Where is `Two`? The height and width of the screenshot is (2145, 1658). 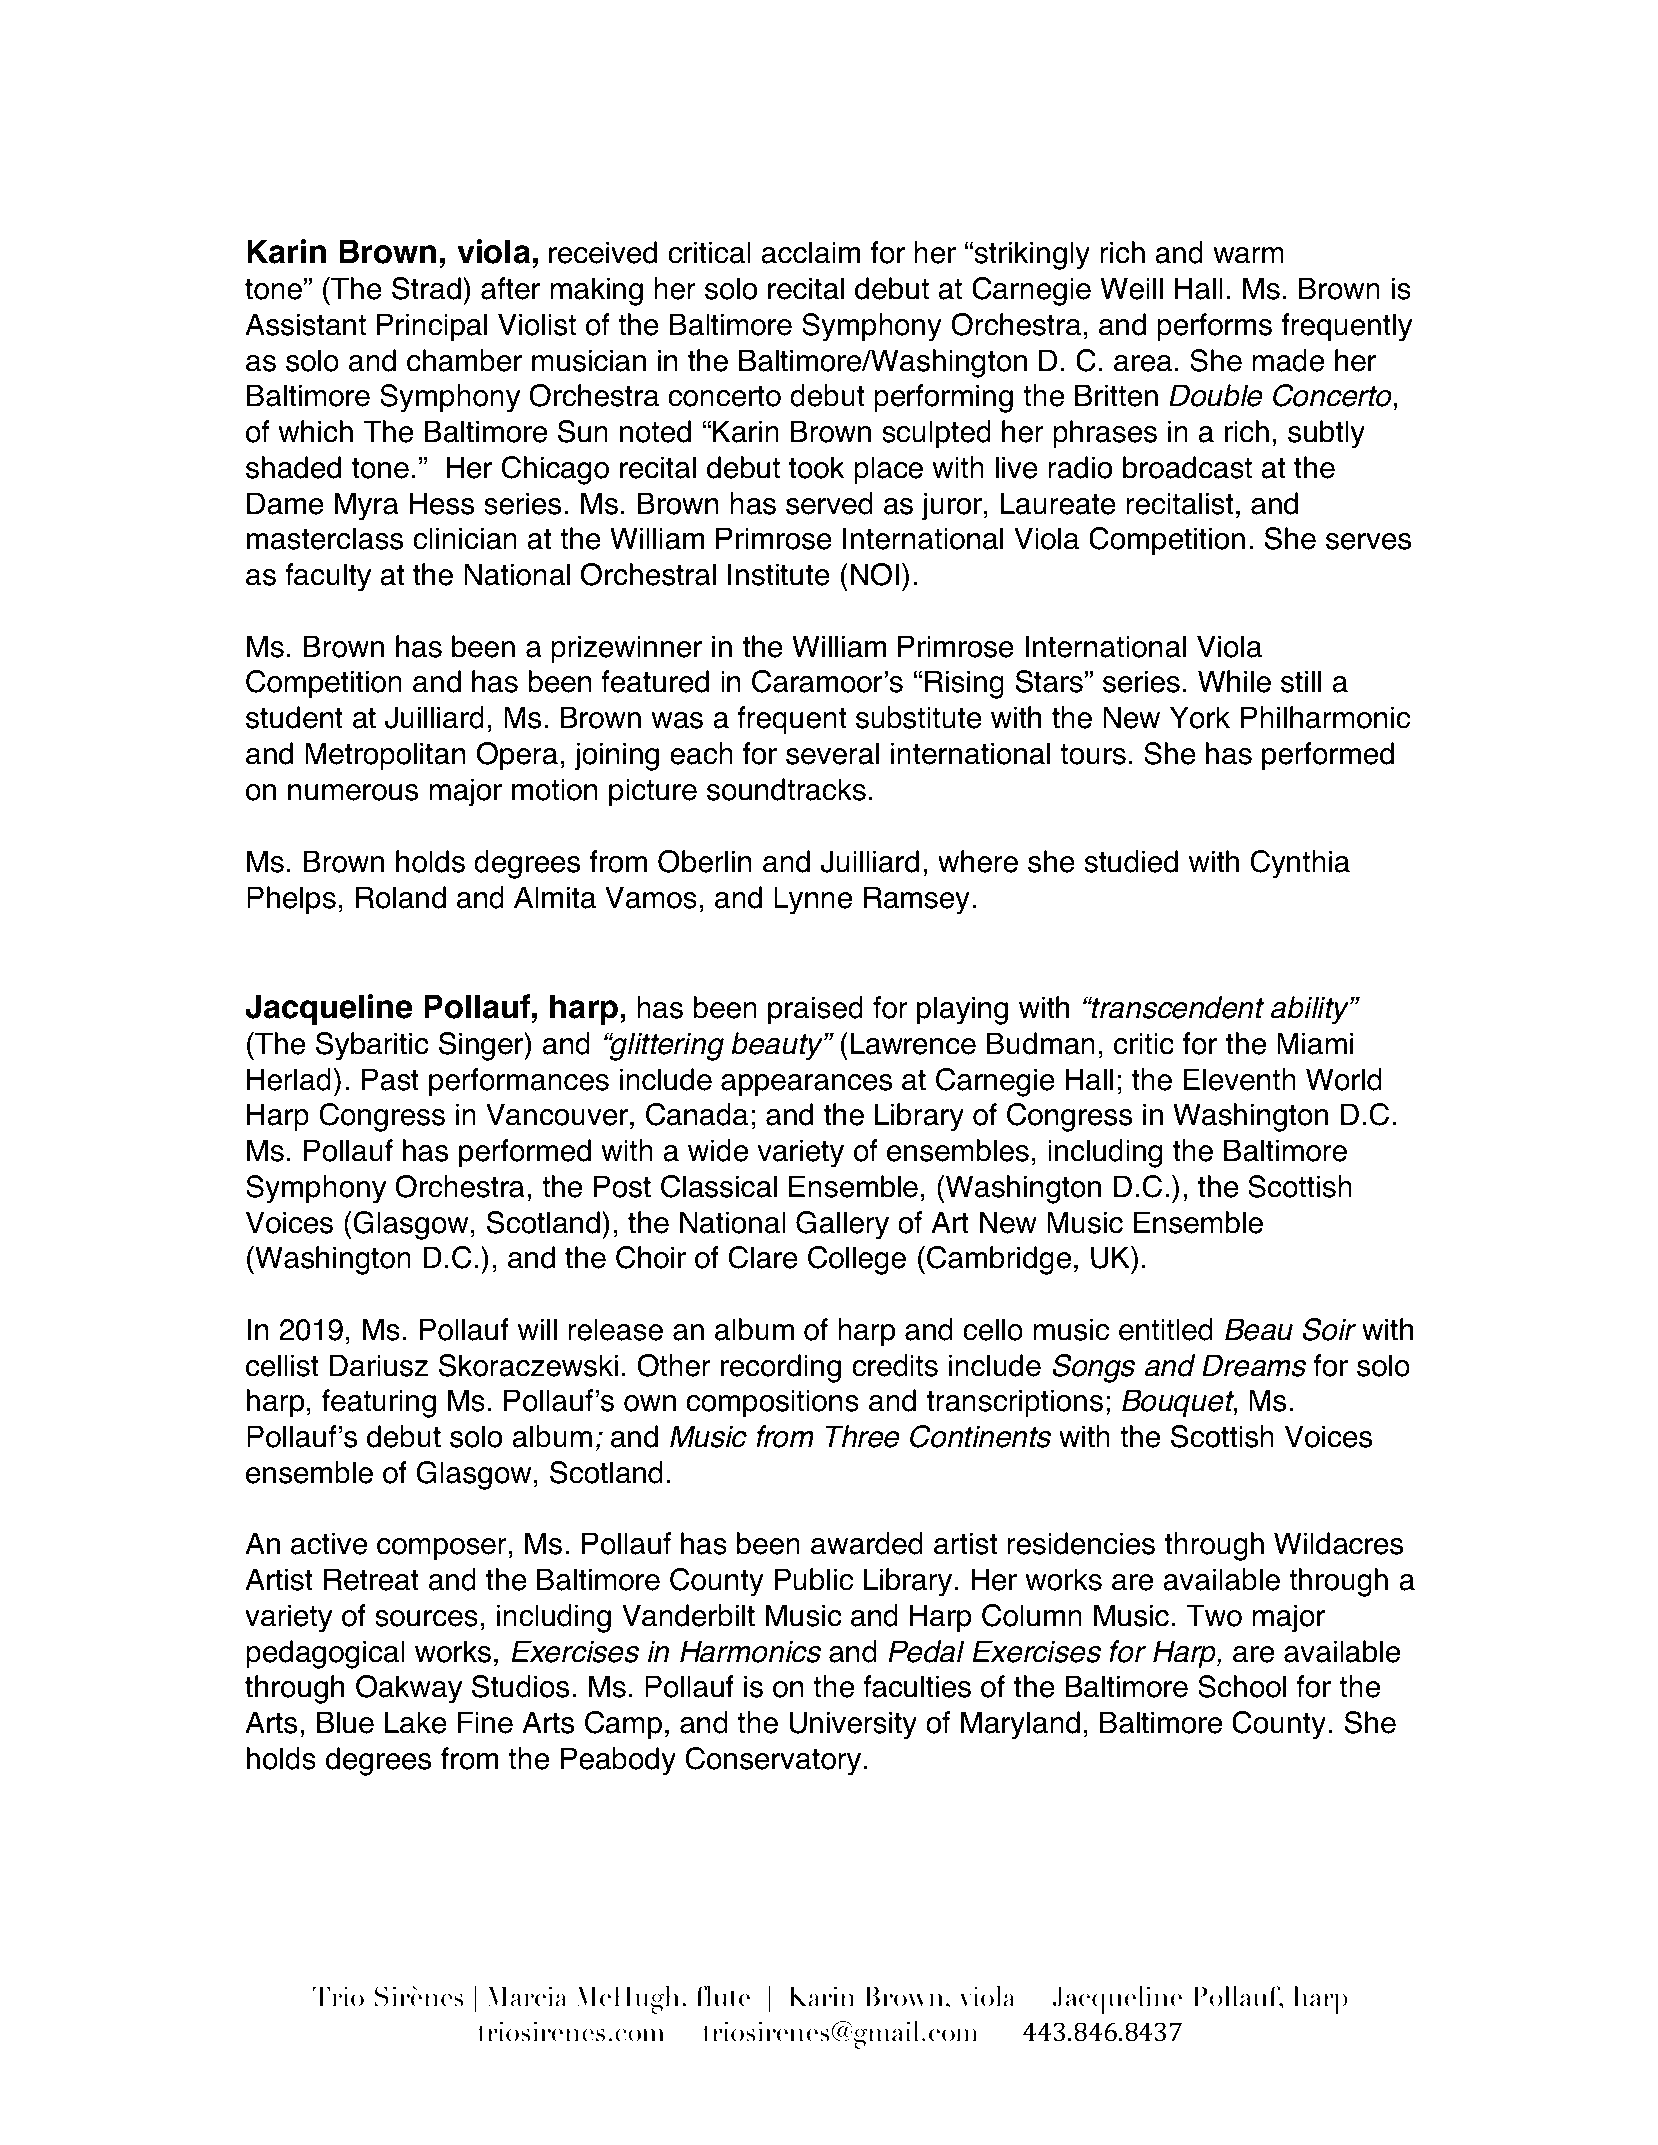 Two is located at coordinates (1214, 1615).
